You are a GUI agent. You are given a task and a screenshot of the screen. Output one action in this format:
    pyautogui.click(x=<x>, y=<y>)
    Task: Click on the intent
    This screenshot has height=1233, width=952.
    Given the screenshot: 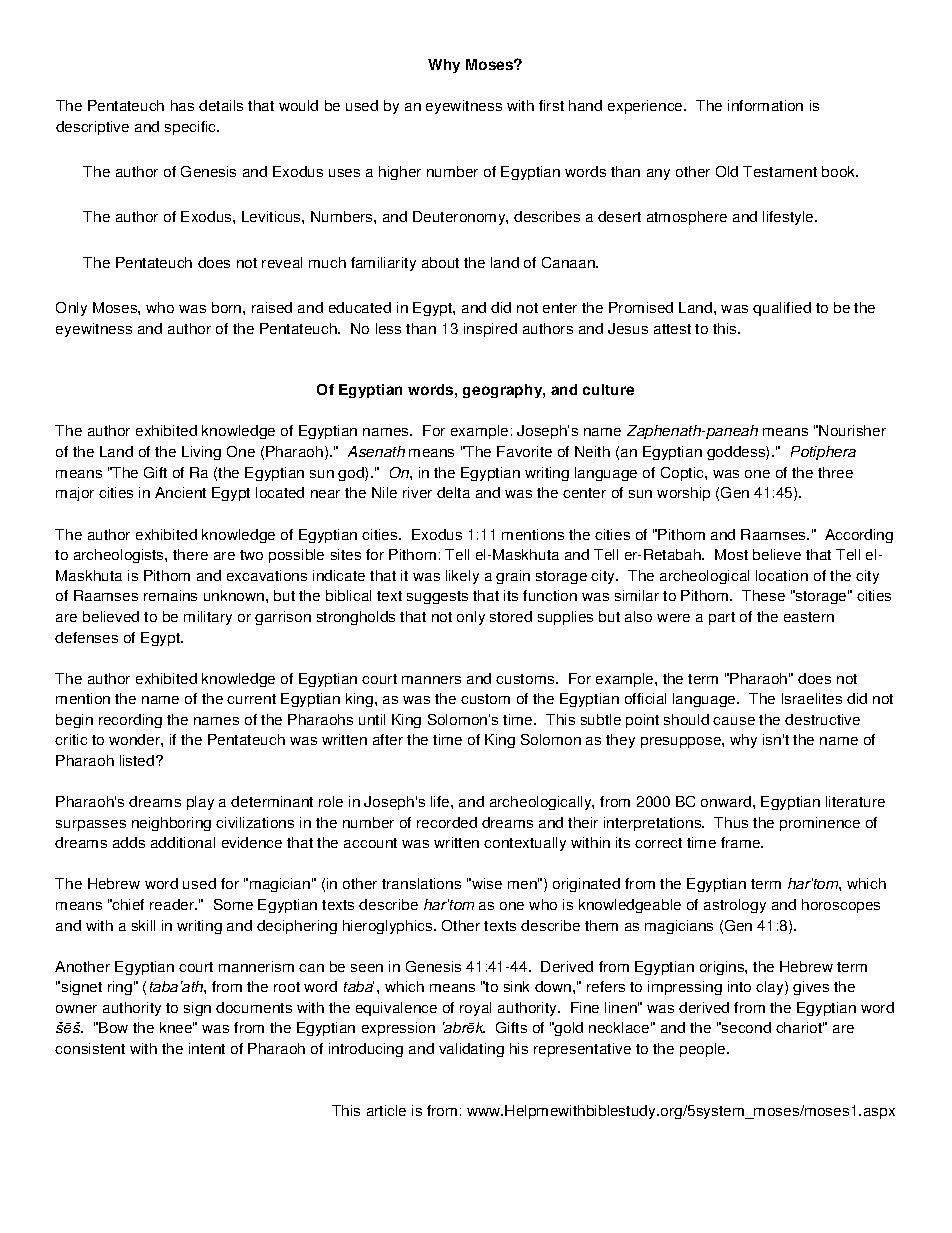 What is the action you would take?
    pyautogui.click(x=207, y=1048)
